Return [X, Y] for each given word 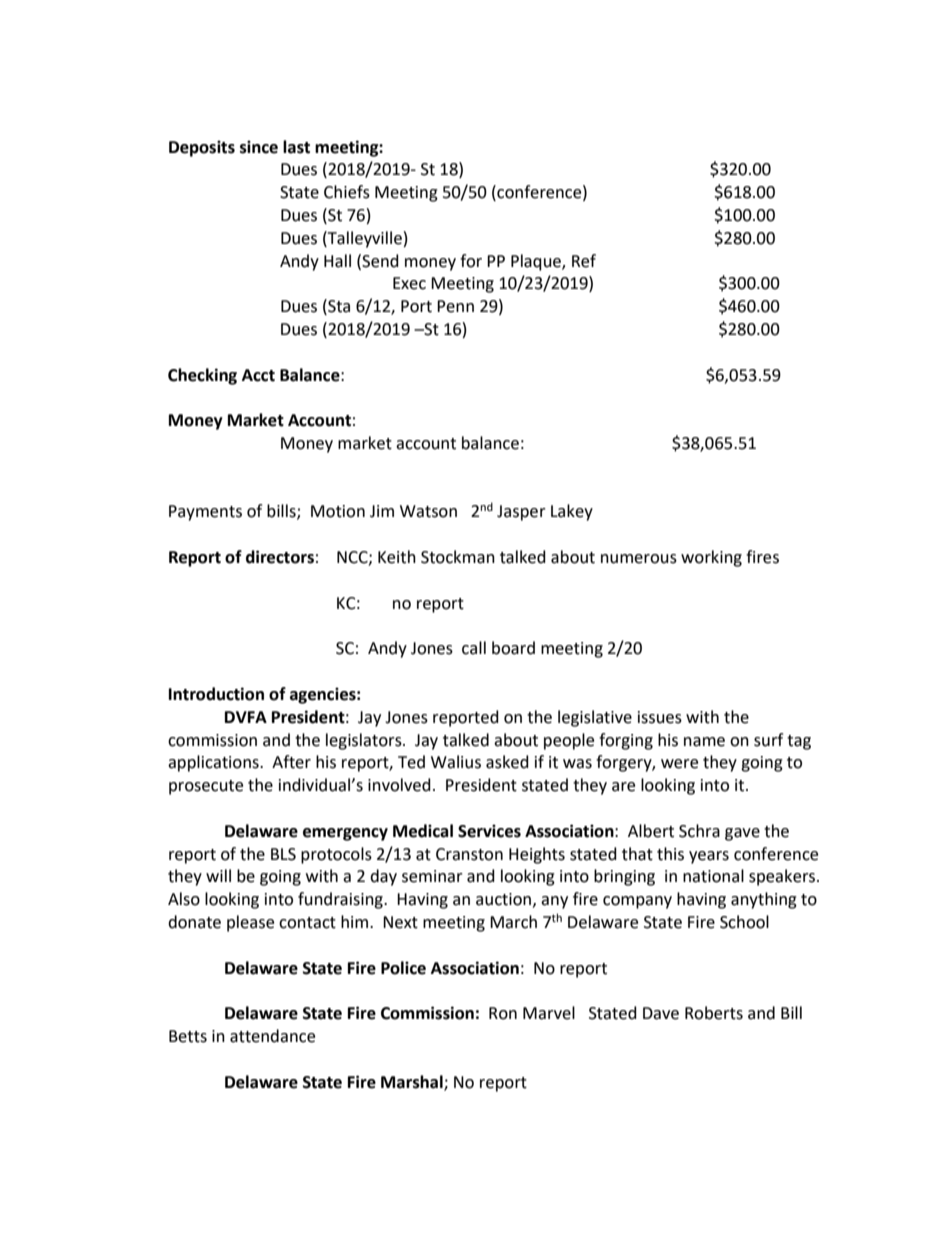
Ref [584, 261]
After [291, 762]
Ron [503, 1013]
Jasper [521, 513]
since [259, 147]
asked [507, 762]
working [711, 558]
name [704, 742]
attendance [272, 1036]
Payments [205, 513]
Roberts [714, 1013]
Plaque [537, 262]
